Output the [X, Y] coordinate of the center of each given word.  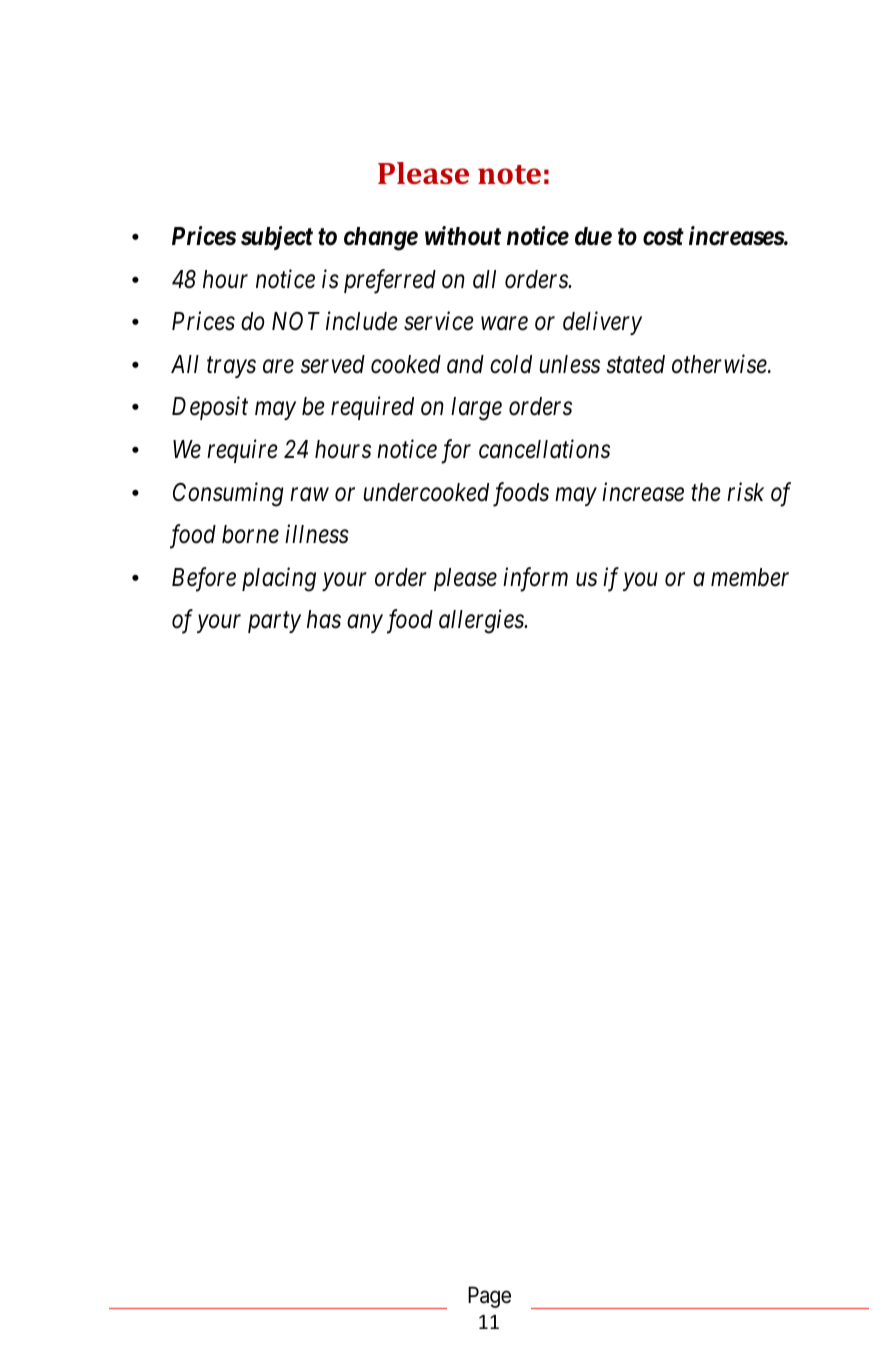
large [476, 409]
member [750, 577]
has [324, 619]
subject [277, 238]
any [365, 624]
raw [309, 495]
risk [745, 492]
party [274, 623]
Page [489, 1297]
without [463, 236]
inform [535, 579]
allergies [482, 621]
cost [663, 237]
